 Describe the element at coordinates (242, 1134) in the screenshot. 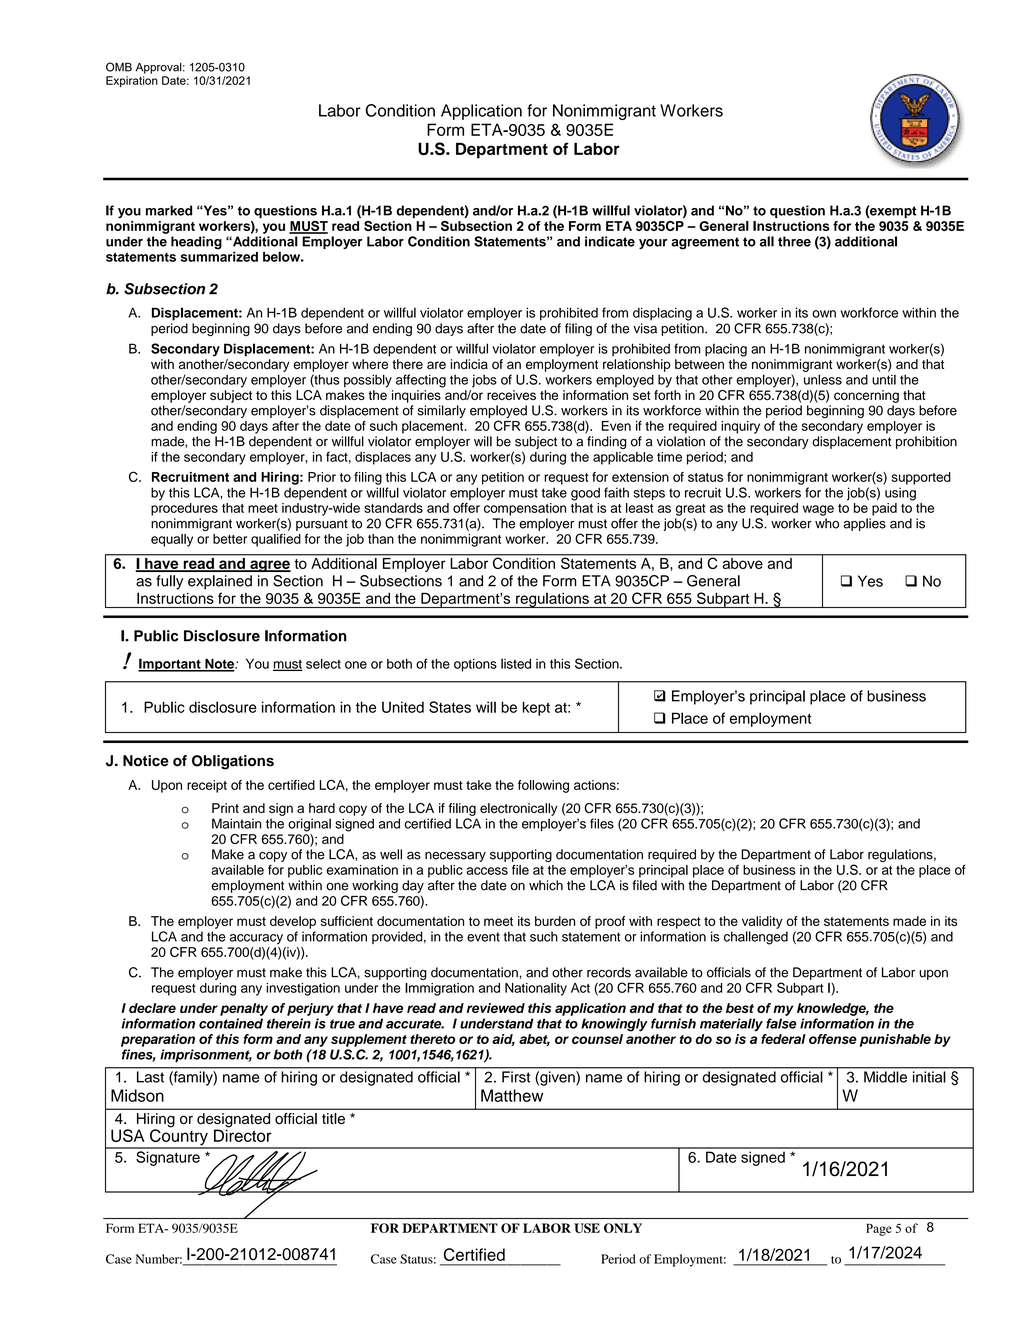

I see `Director` at that location.
